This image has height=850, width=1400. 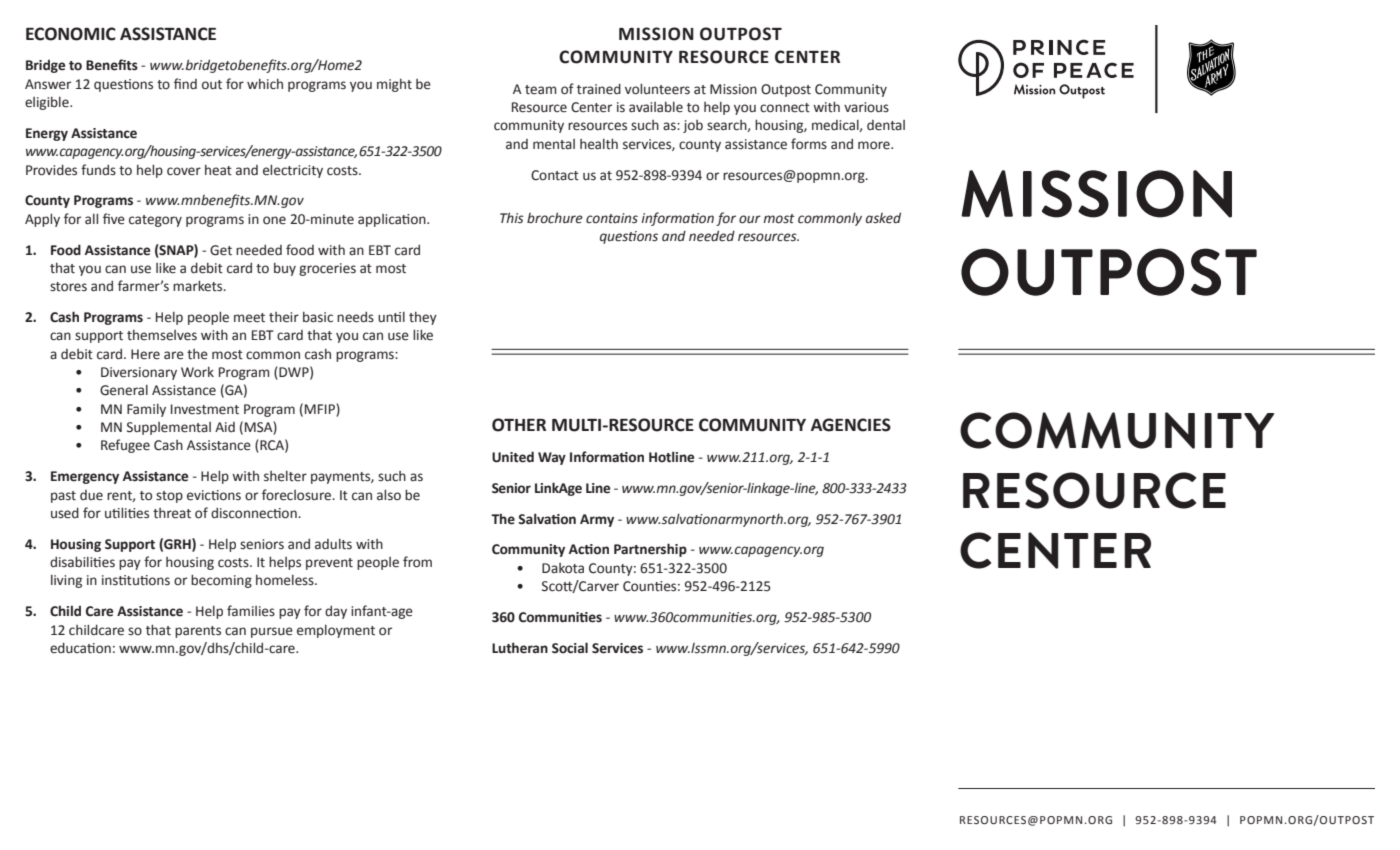 I want to click on volunteers, so click(x=657, y=89).
